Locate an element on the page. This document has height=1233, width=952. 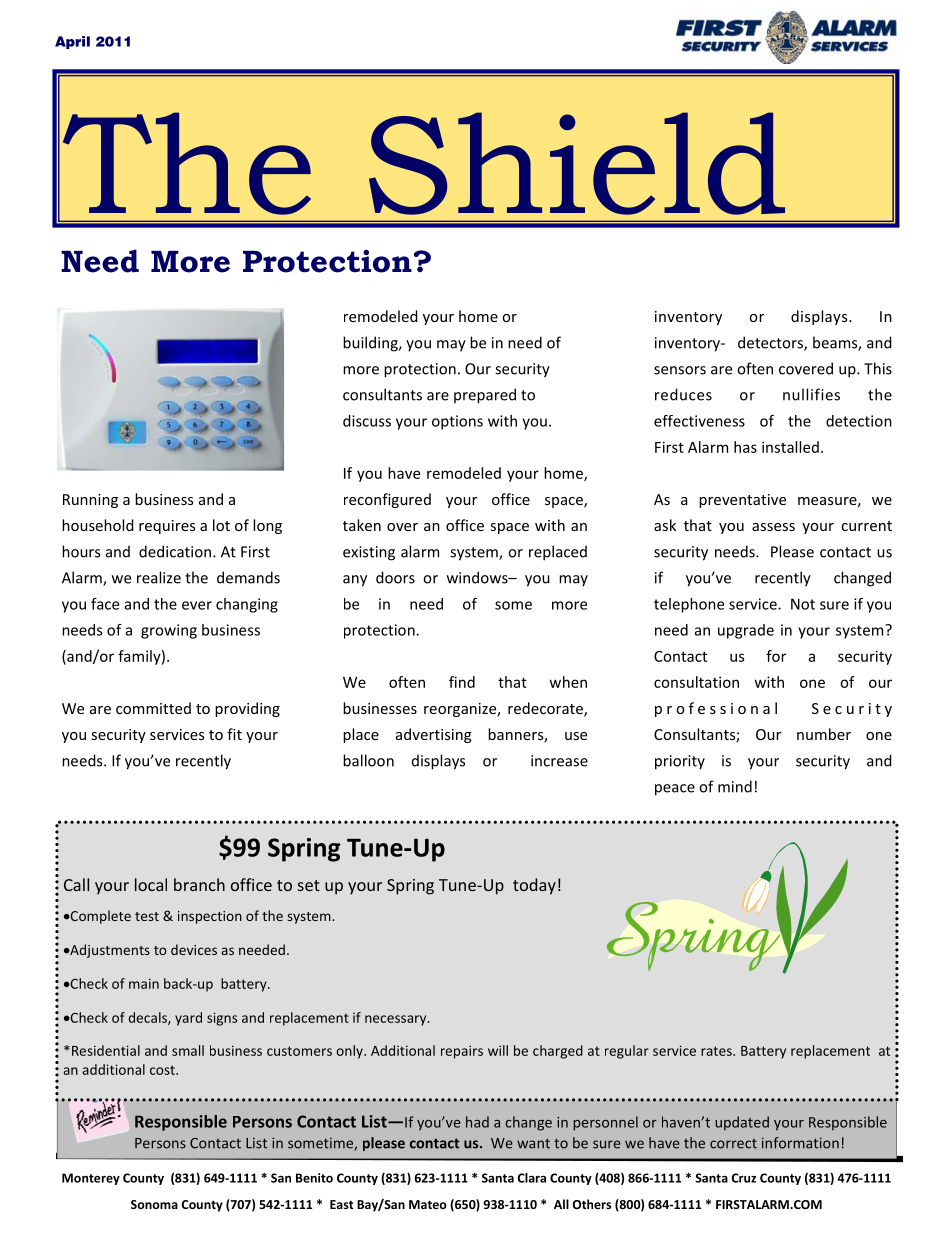
Shield is located at coordinates (577, 163).
